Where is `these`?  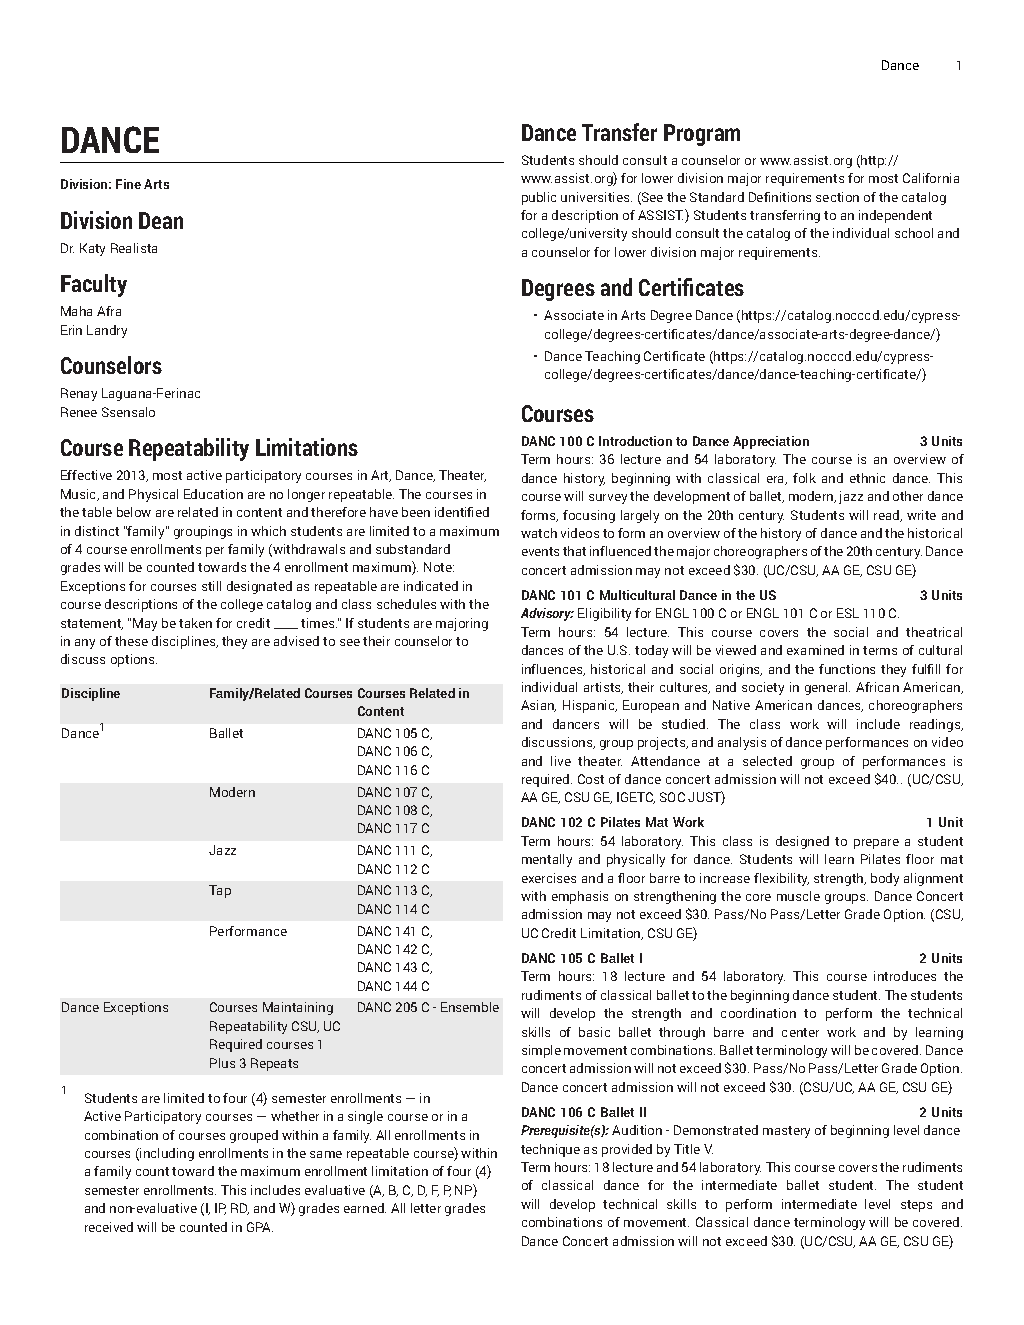 these is located at coordinates (131, 641).
